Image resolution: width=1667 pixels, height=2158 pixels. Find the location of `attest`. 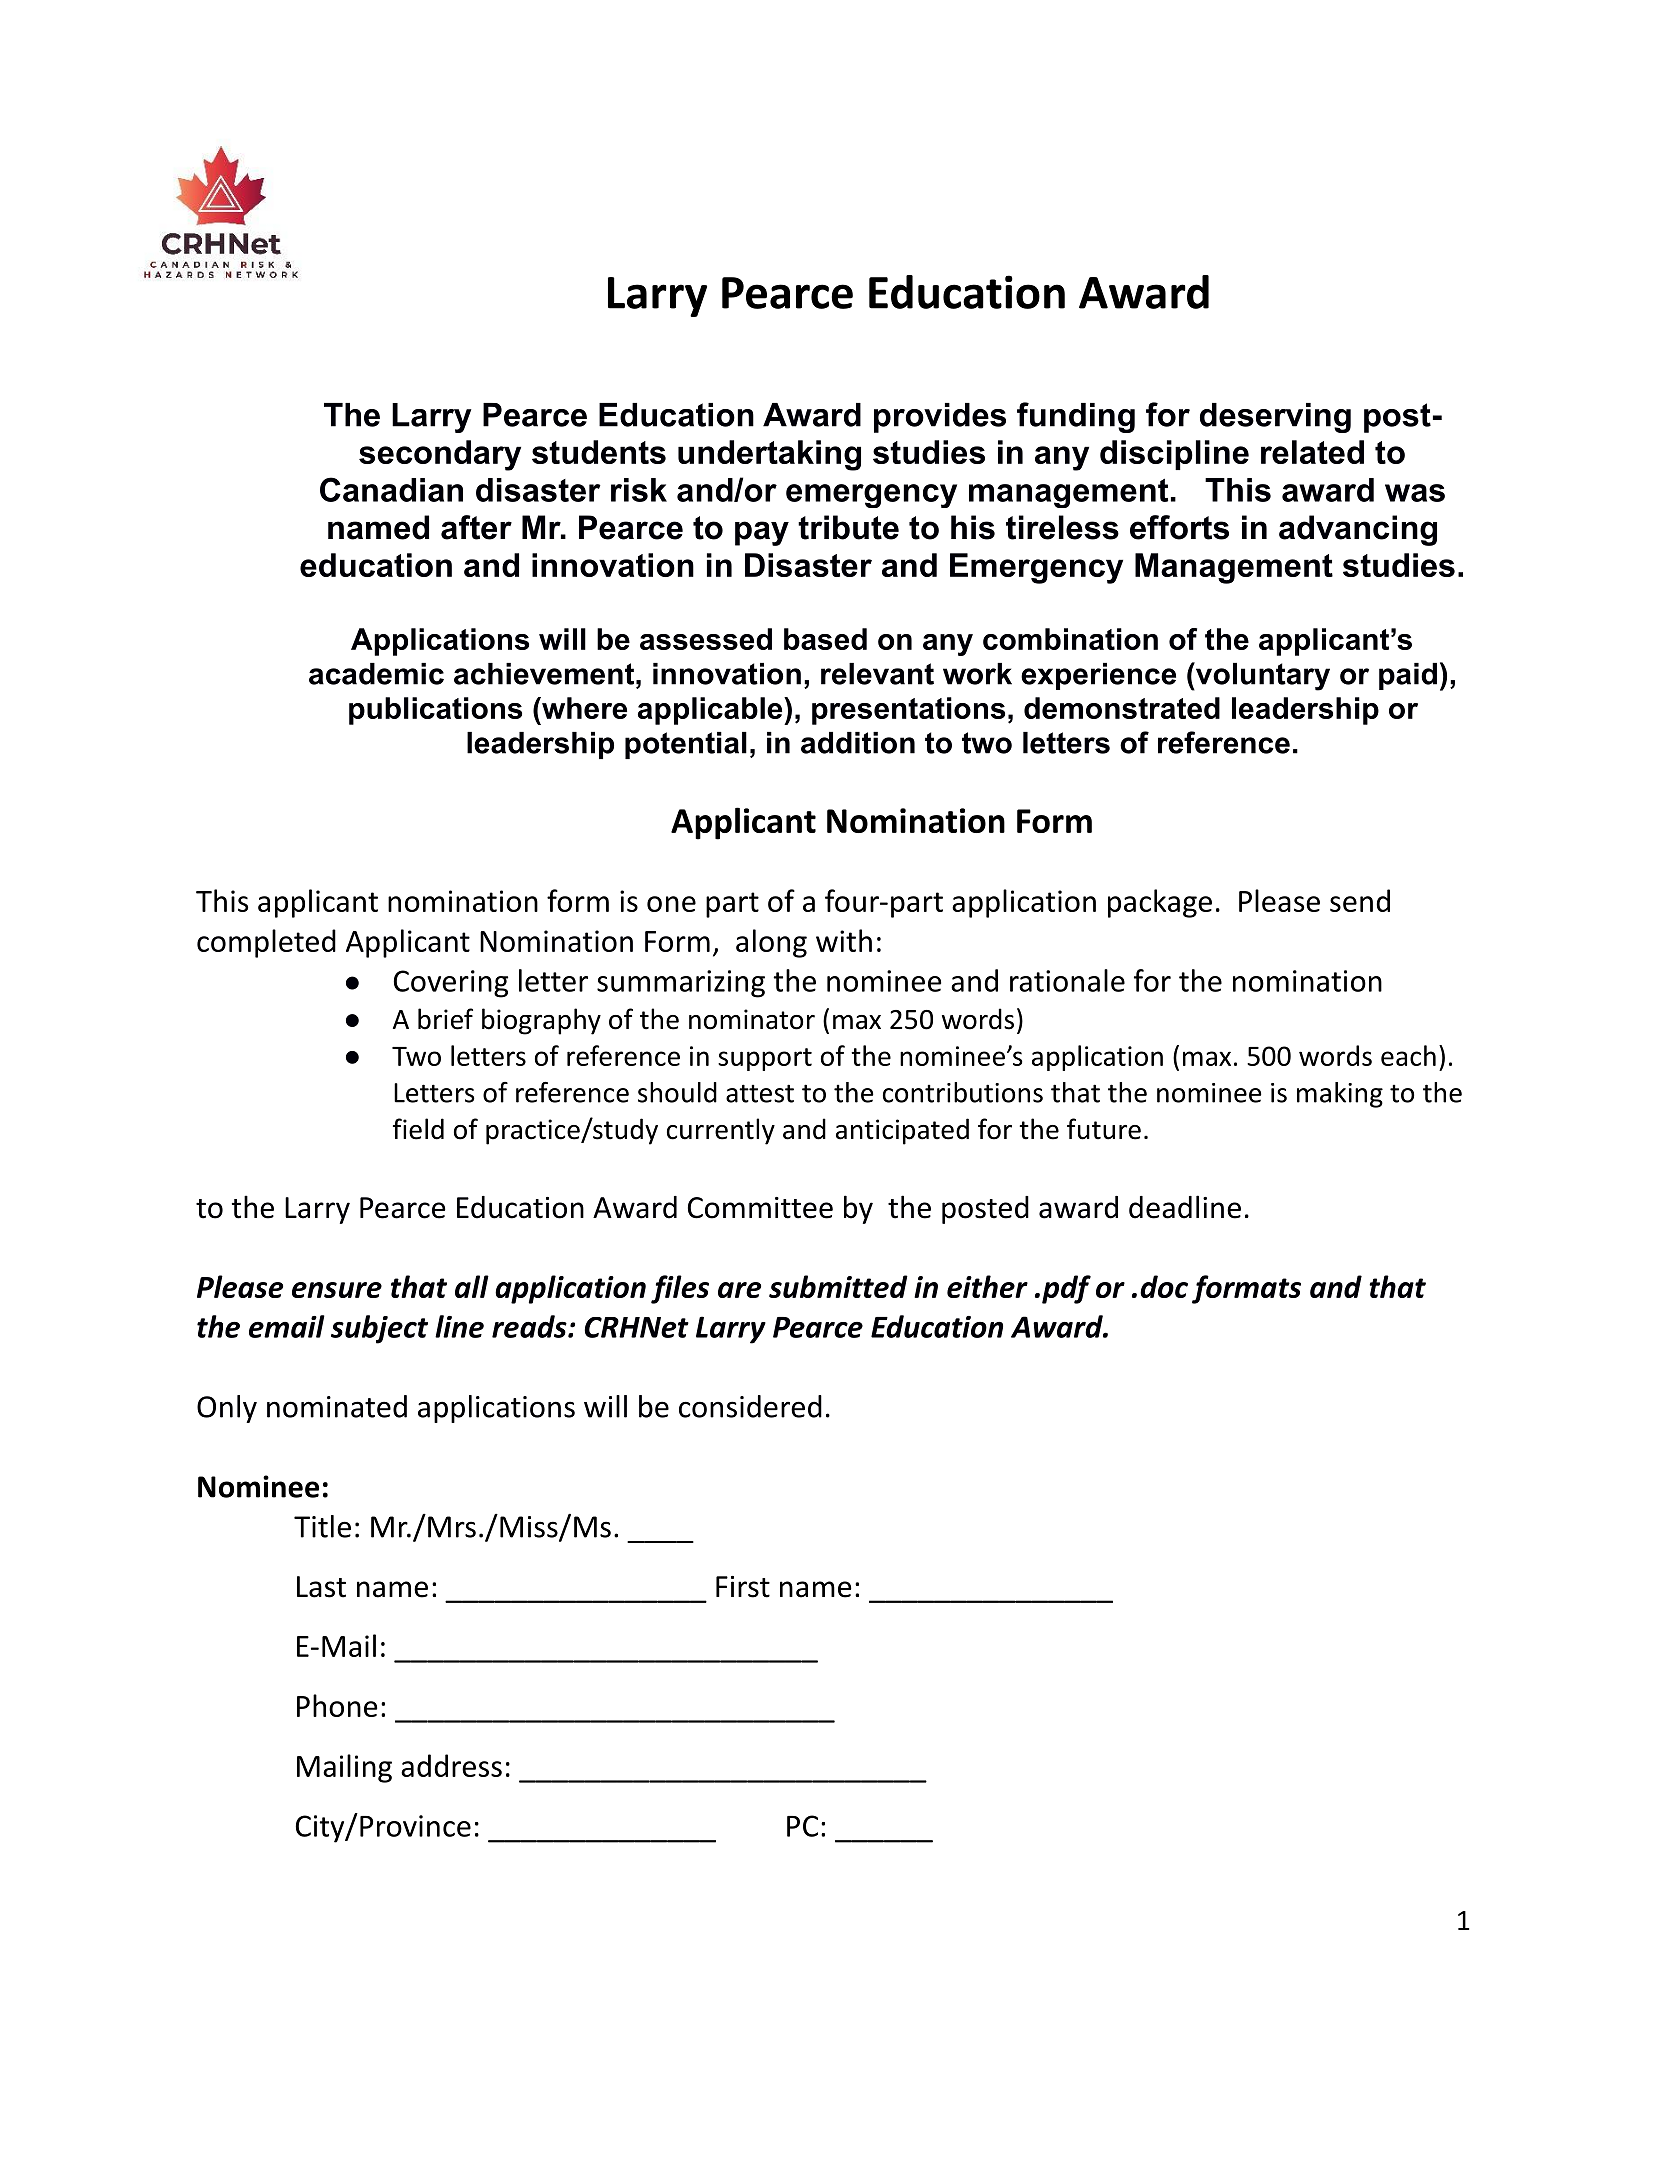

attest is located at coordinates (760, 1093).
